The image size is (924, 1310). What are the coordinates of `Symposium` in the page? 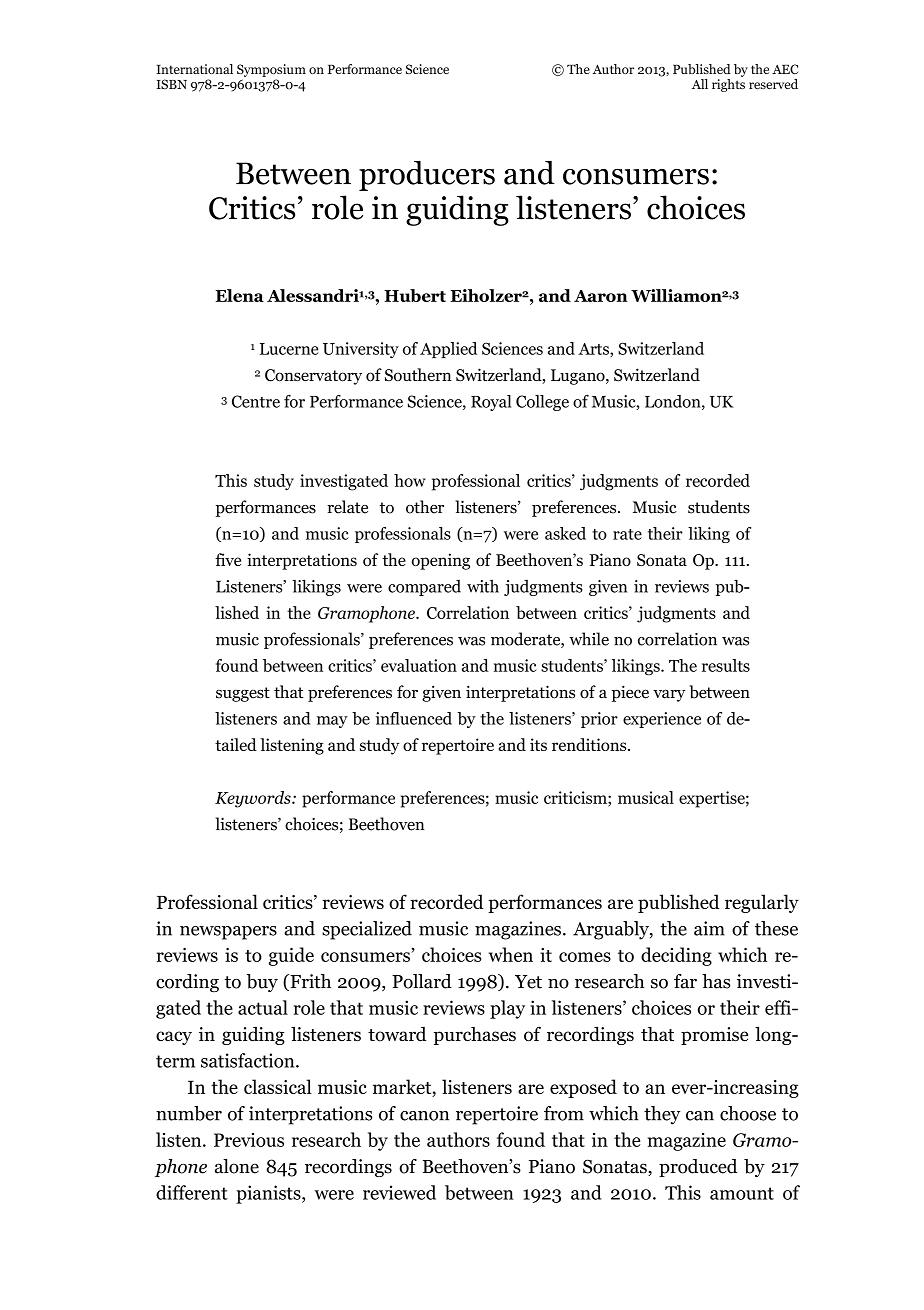 It's located at (271, 70).
